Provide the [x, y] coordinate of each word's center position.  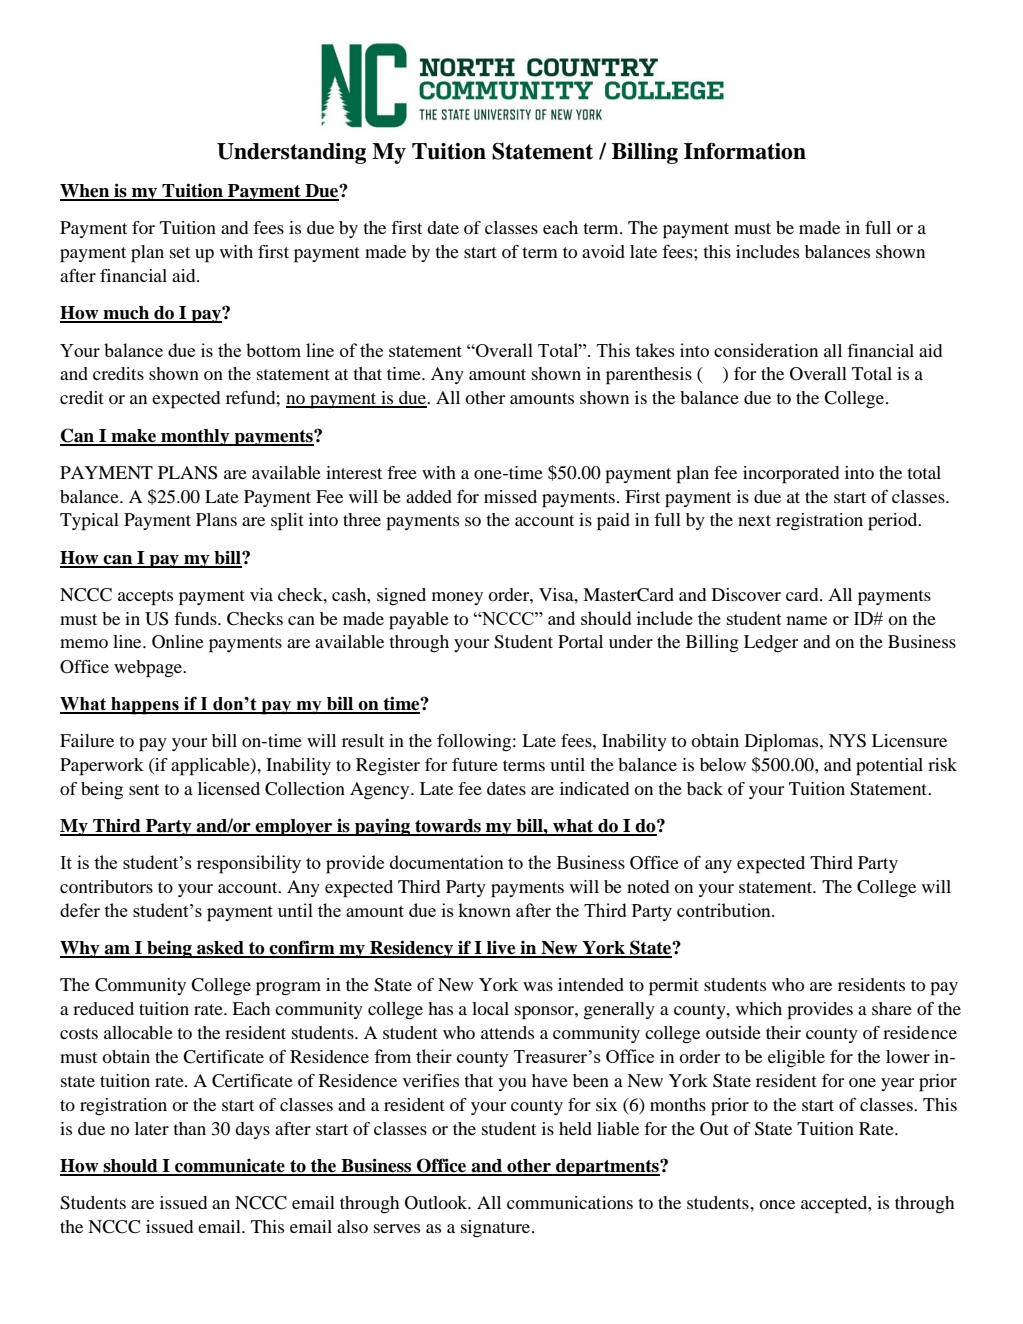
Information [745, 151]
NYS [847, 741]
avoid [603, 251]
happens [145, 706]
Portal [580, 641]
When [86, 192]
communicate [230, 1166]
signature [495, 1229]
